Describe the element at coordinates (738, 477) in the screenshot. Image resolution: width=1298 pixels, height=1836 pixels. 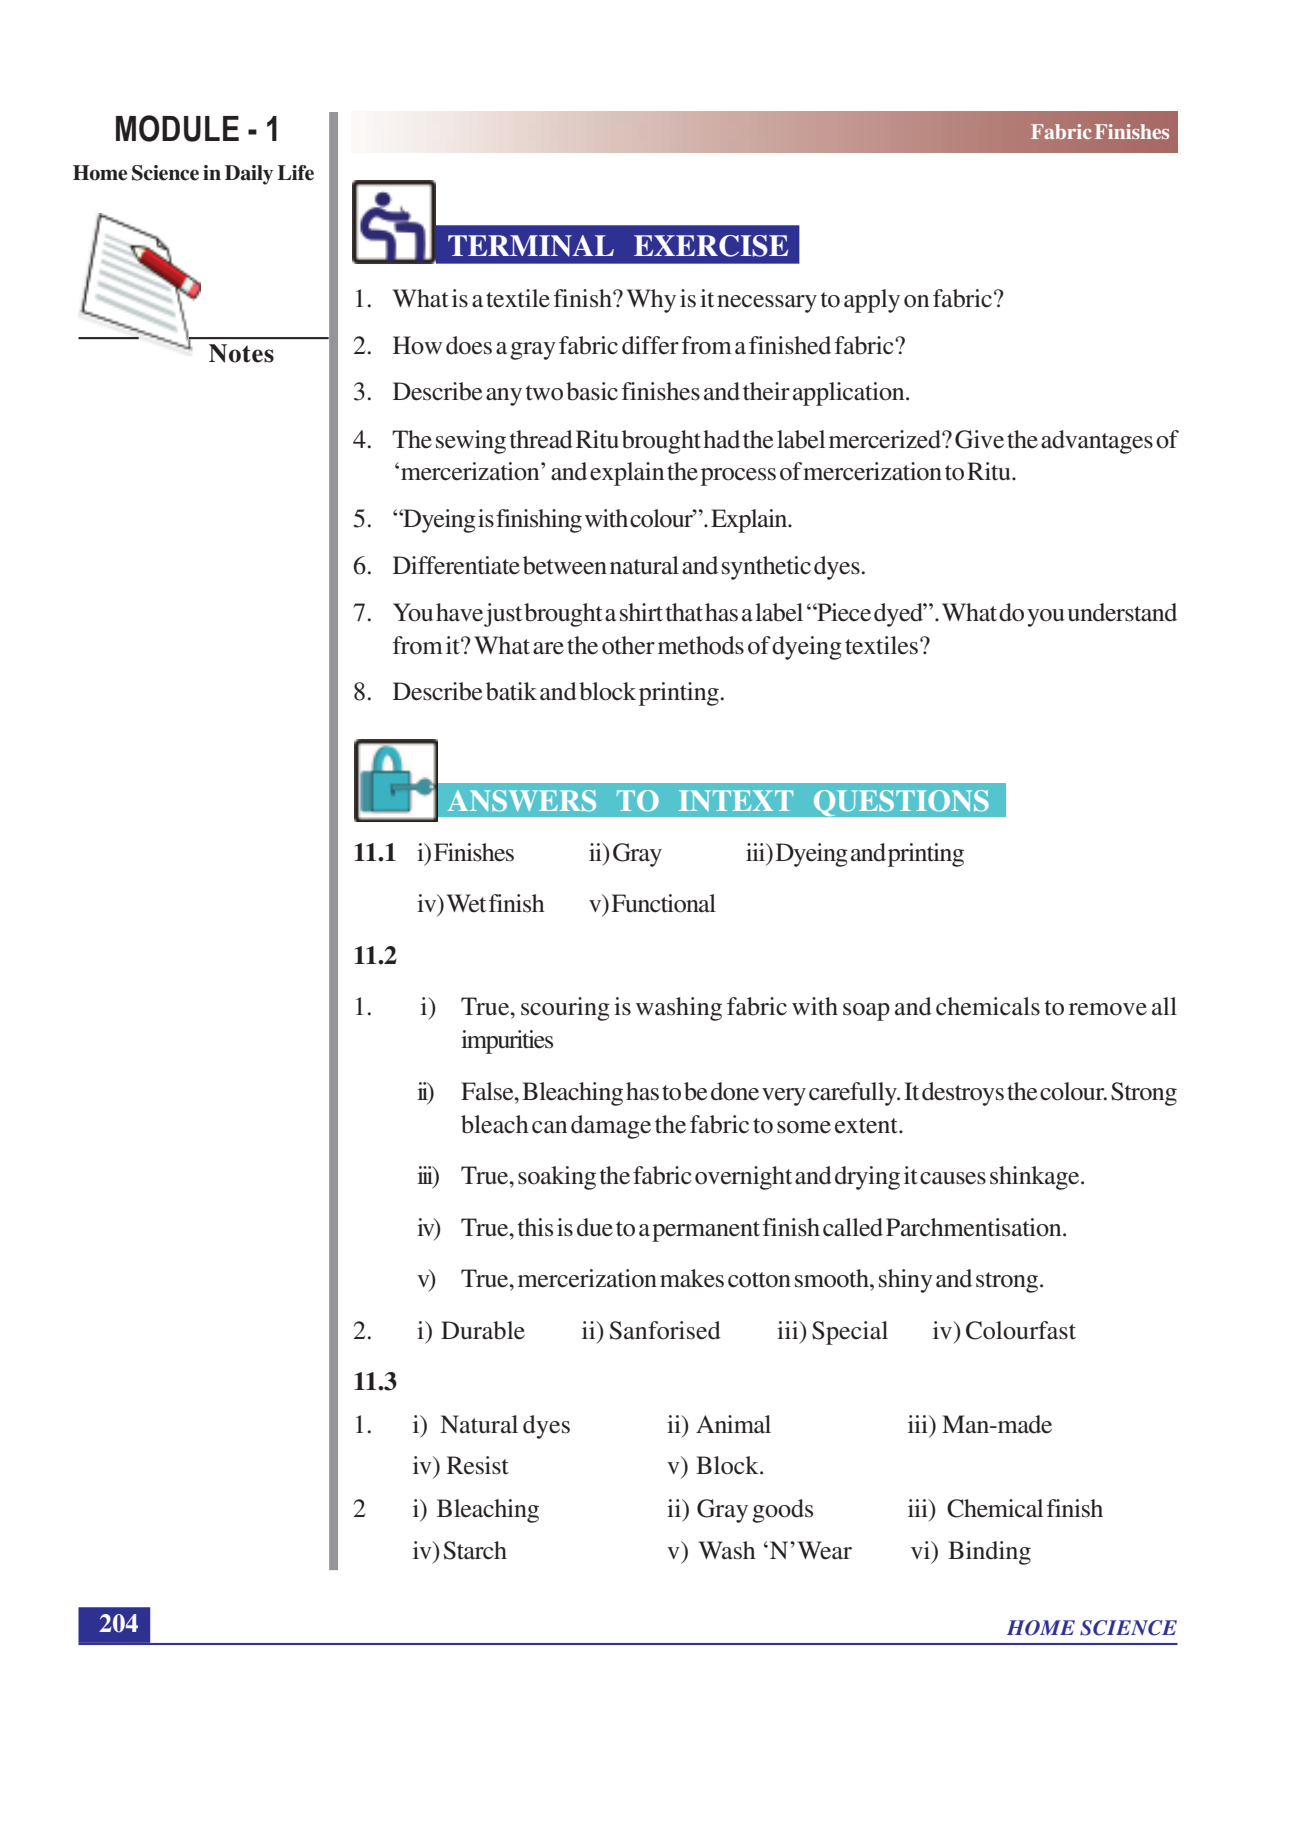
I see `process` at that location.
